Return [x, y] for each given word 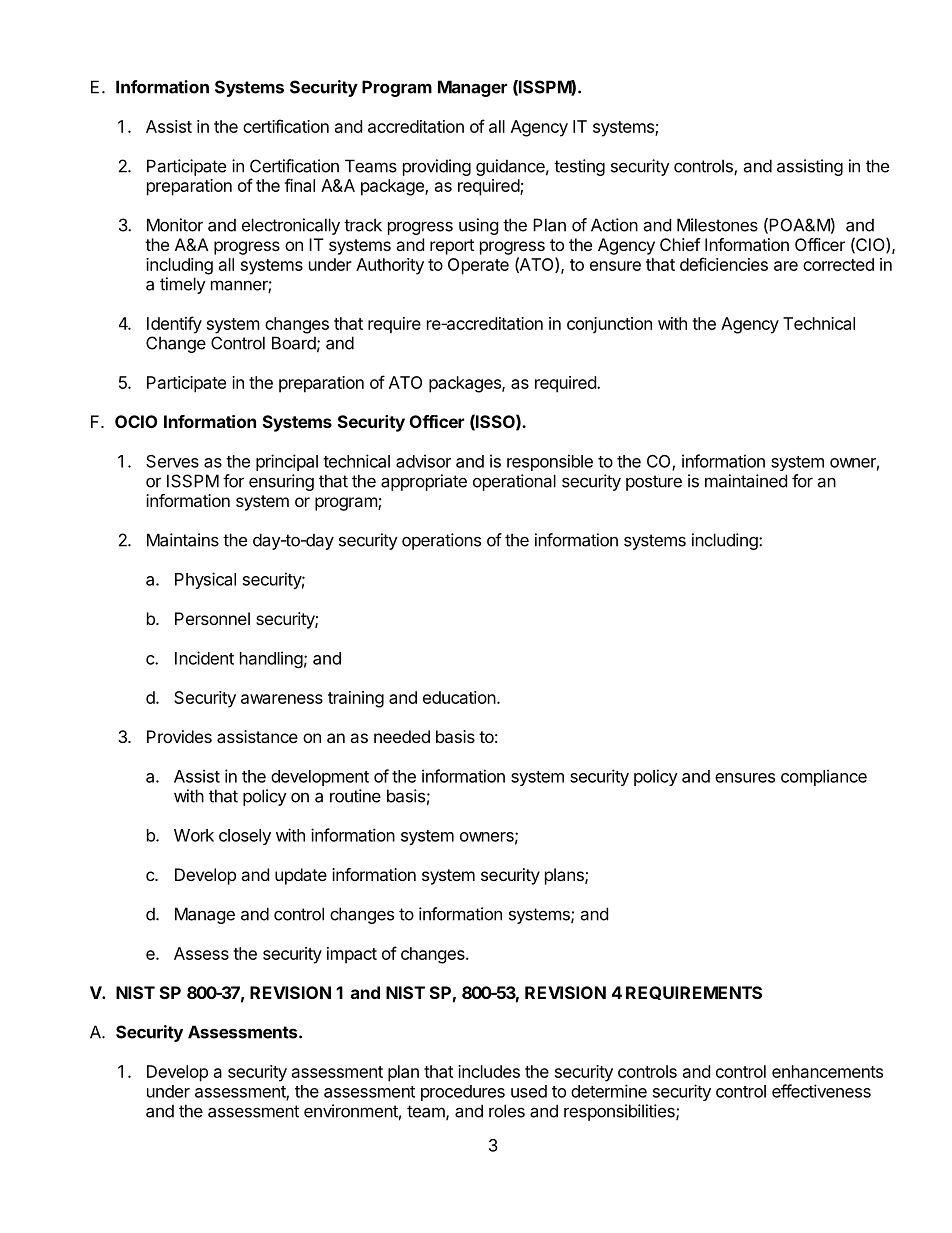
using [479, 226]
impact [352, 955]
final [299, 185]
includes [489, 1071]
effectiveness [821, 1091]
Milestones [717, 225]
